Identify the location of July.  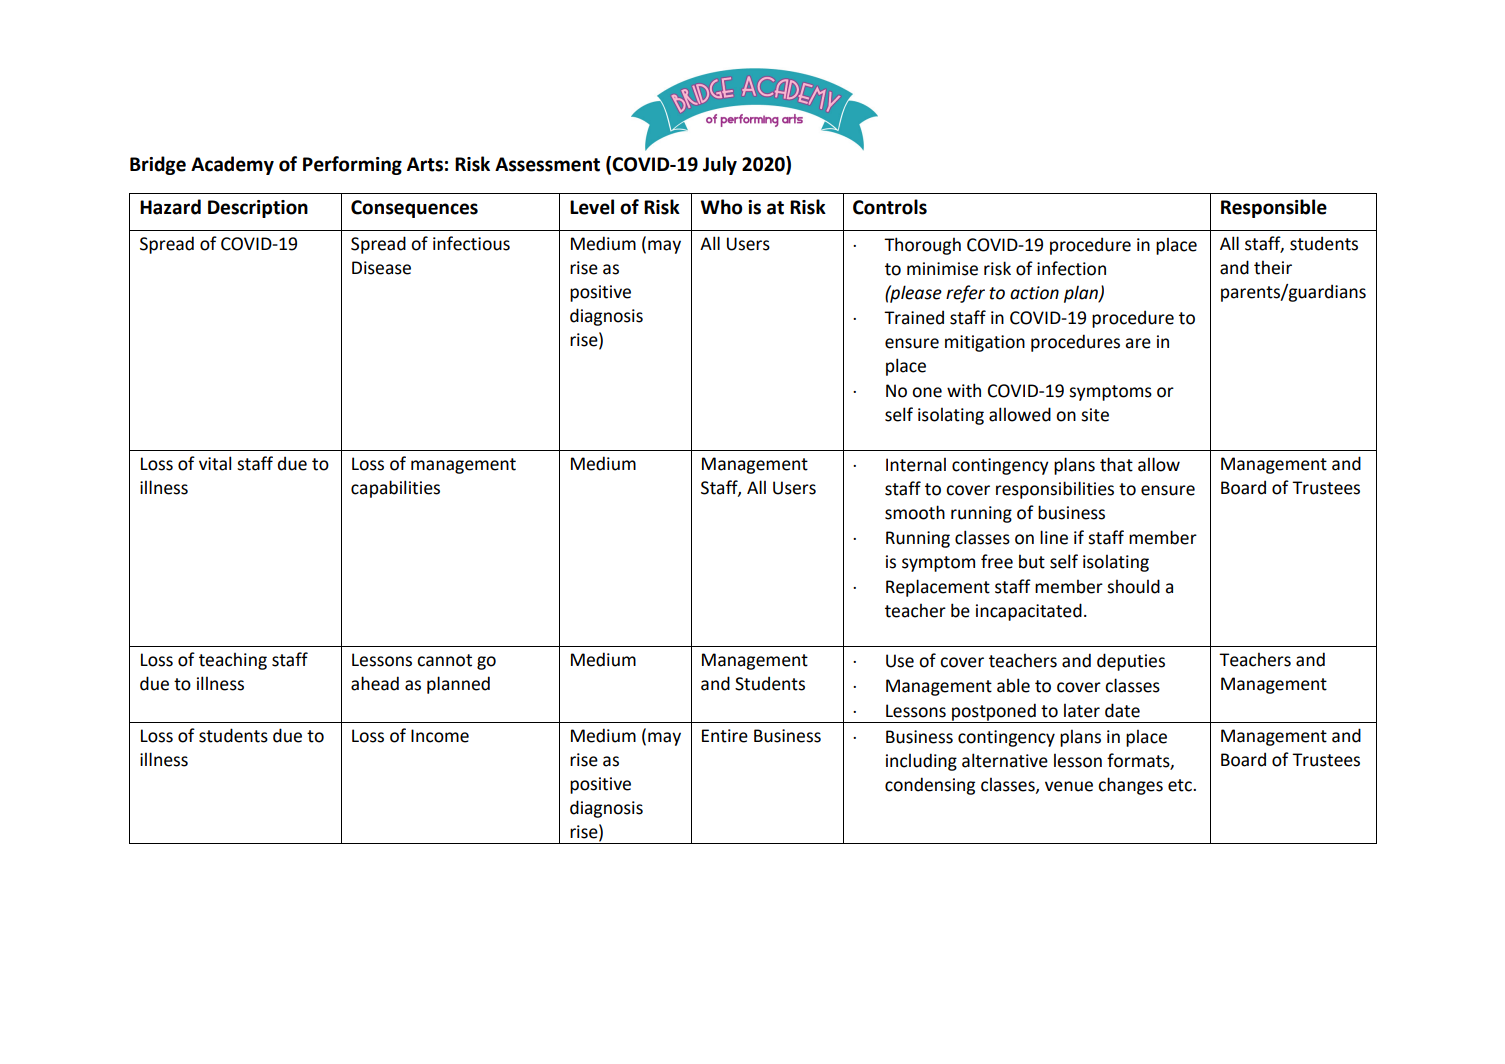
(720, 165).
